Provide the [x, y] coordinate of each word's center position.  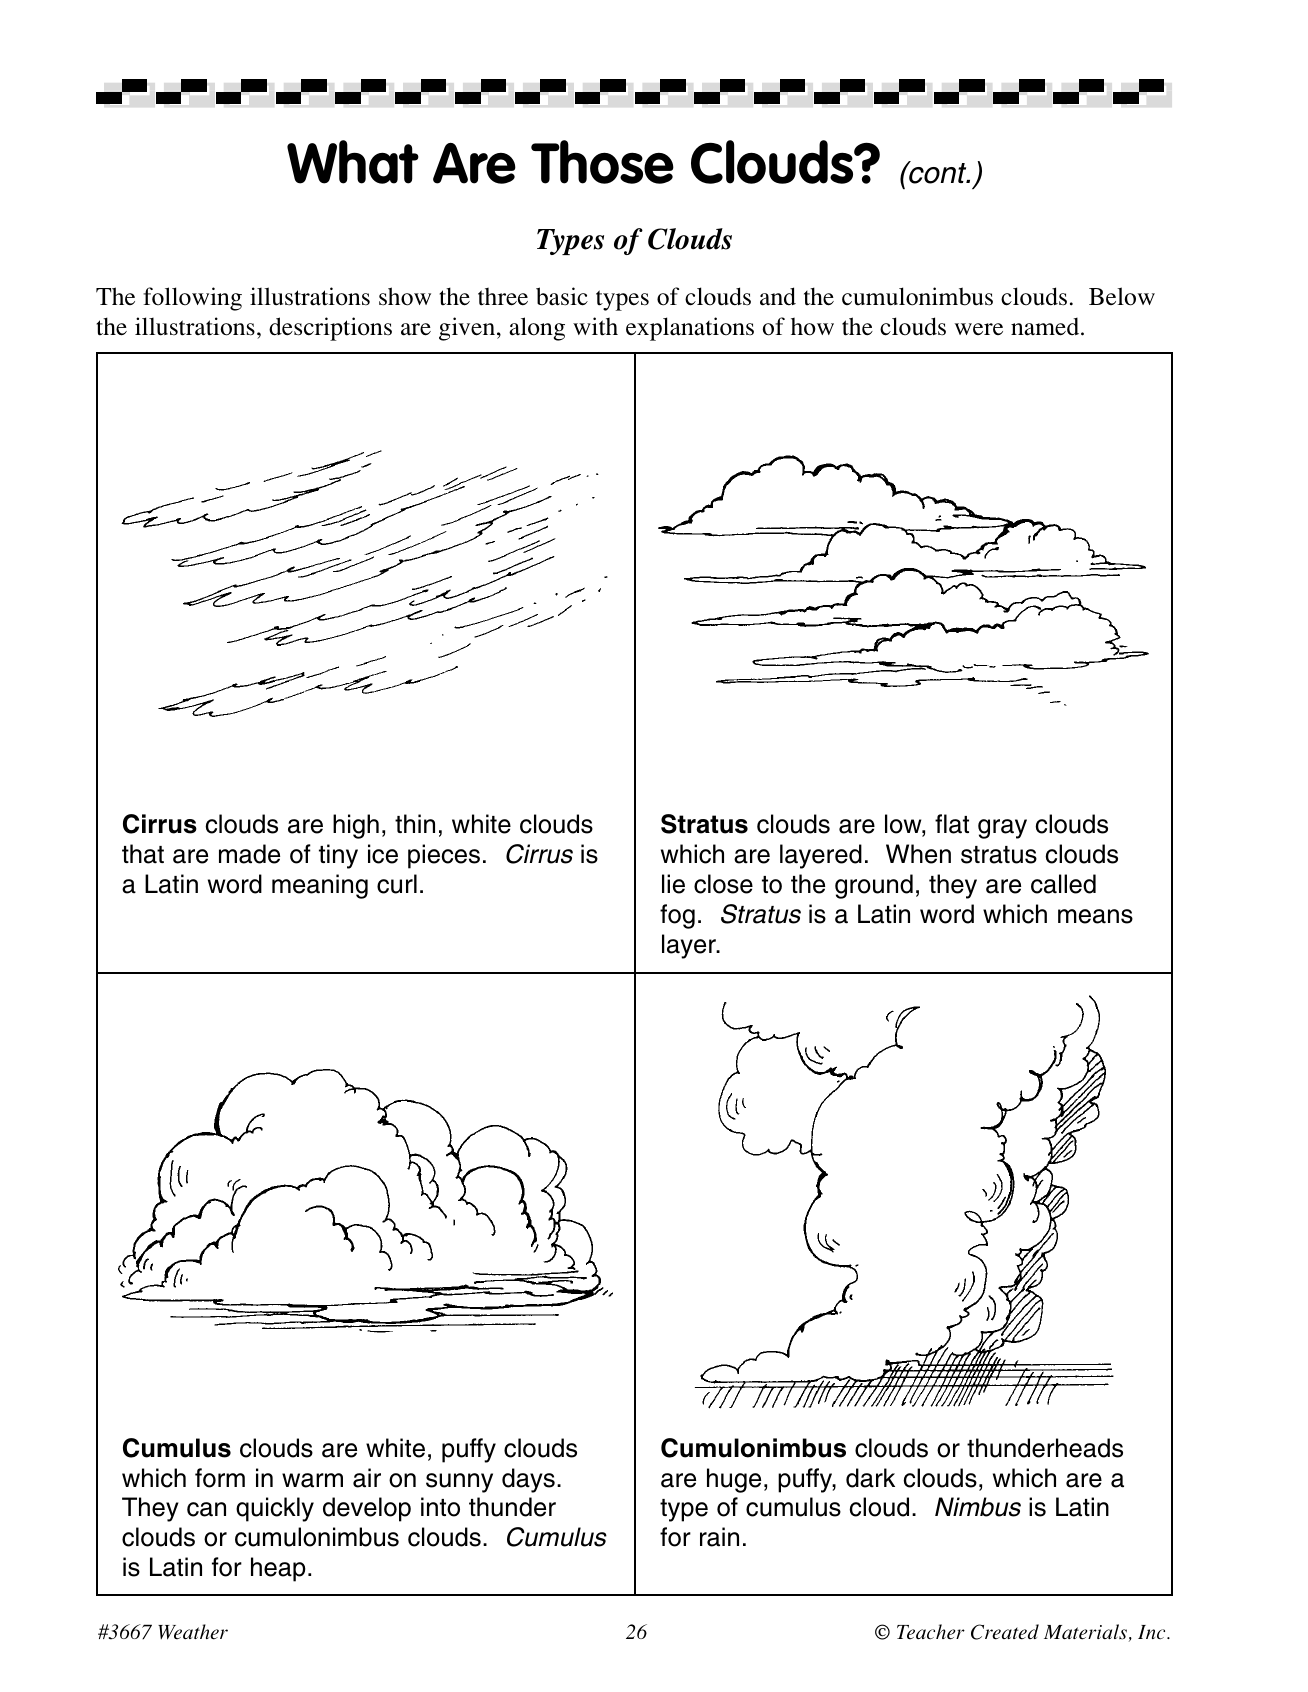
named [1046, 326]
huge [734, 1480]
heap [278, 1569]
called [1063, 884]
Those [602, 162]
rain [719, 1537]
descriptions [330, 329]
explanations [690, 329]
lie [673, 884]
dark [870, 1478]
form [220, 1478]
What [353, 162]
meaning [320, 886]
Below [1122, 296]
